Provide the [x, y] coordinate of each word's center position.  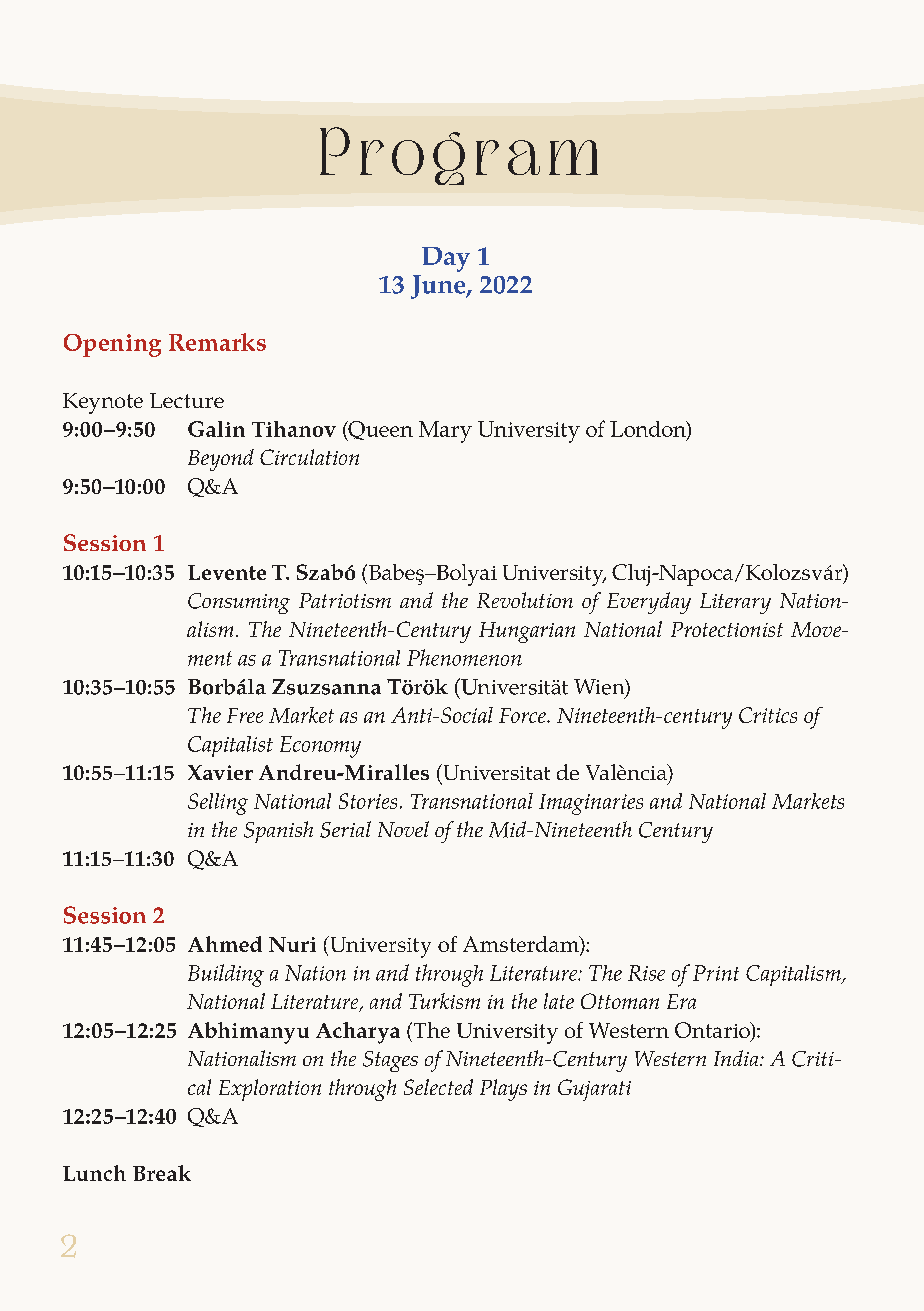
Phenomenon [464, 657]
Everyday [649, 603]
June [439, 287]
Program [459, 156]
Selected [438, 1087]
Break [162, 1173]
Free [245, 715]
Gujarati [594, 1090]
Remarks [217, 342]
